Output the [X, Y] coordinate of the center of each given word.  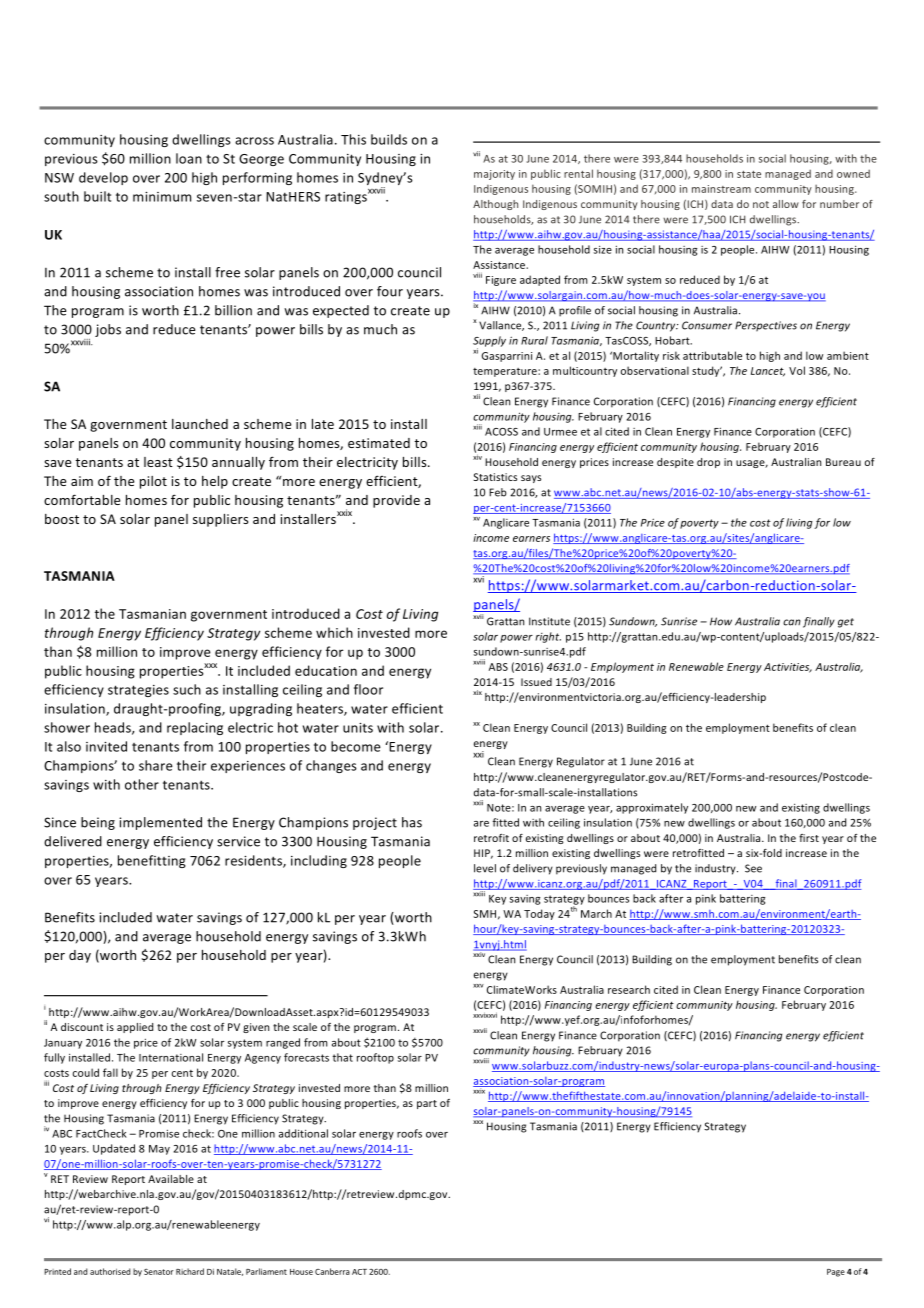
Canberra [332, 1271]
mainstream [721, 189]
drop [708, 463]
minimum [162, 197]
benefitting [152, 861]
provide [396, 501]
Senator [159, 1272]
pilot [153, 482]
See [753, 868]
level [485, 868]
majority [494, 175]
